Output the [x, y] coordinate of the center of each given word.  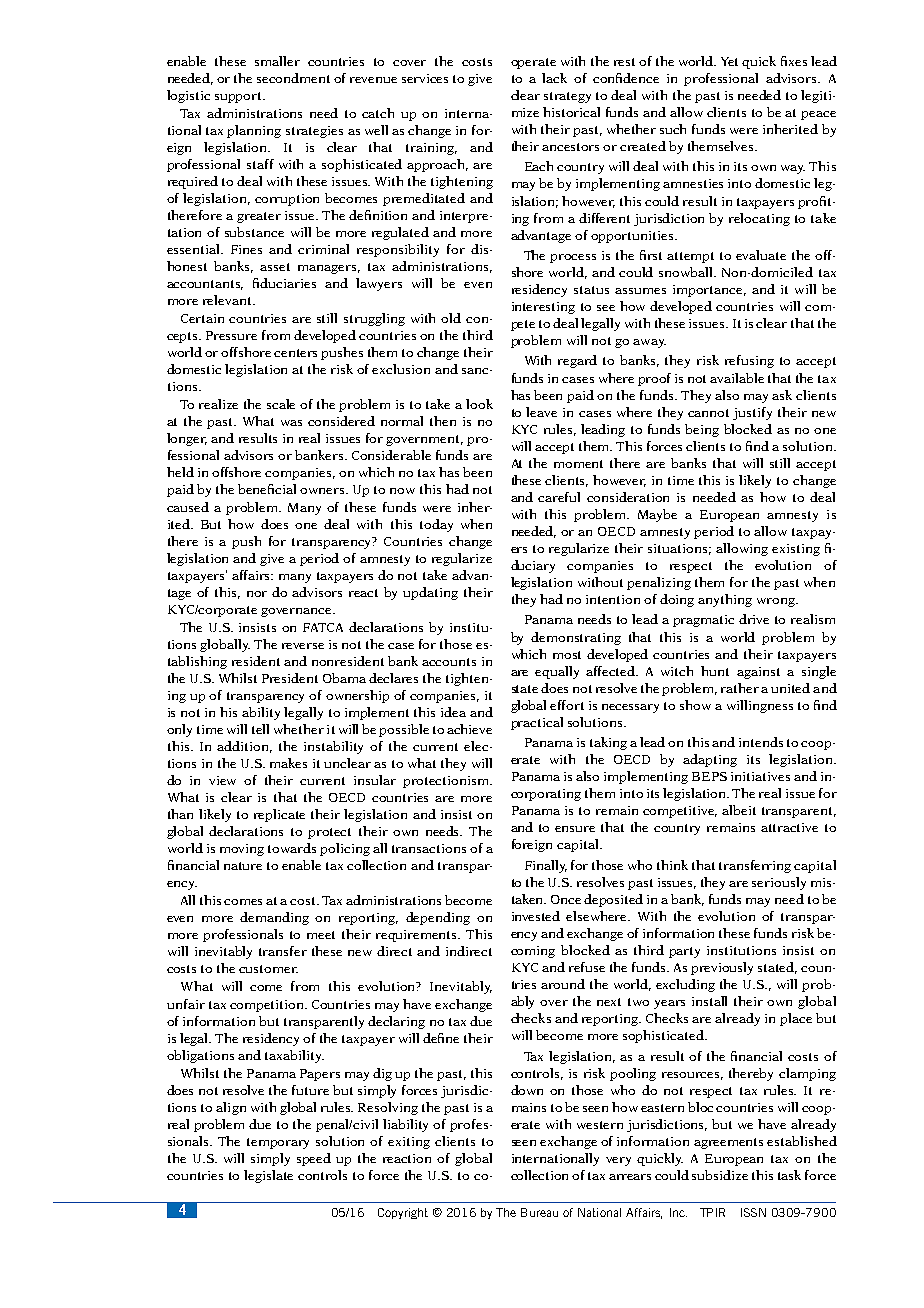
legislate [268, 1176]
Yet [729, 61]
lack [554, 78]
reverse [303, 646]
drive [754, 619]
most [567, 655]
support [239, 97]
